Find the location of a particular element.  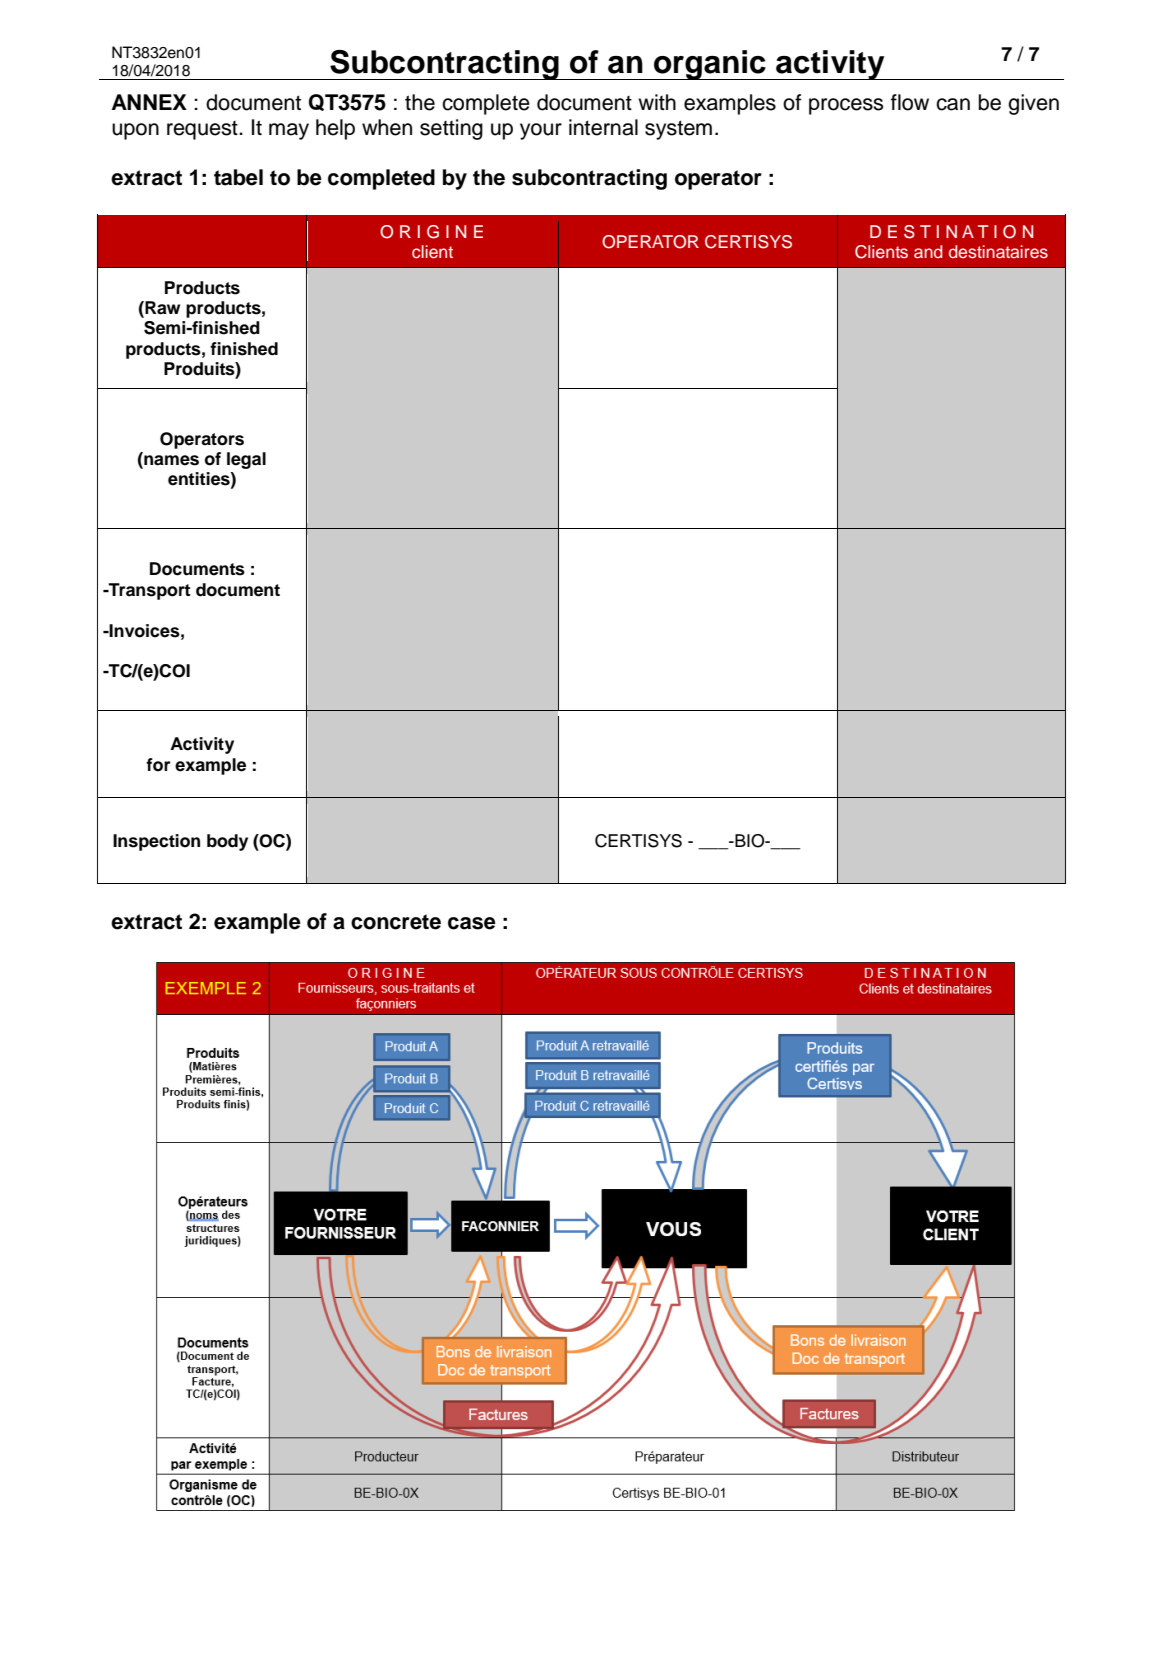

case is located at coordinates (472, 923).
